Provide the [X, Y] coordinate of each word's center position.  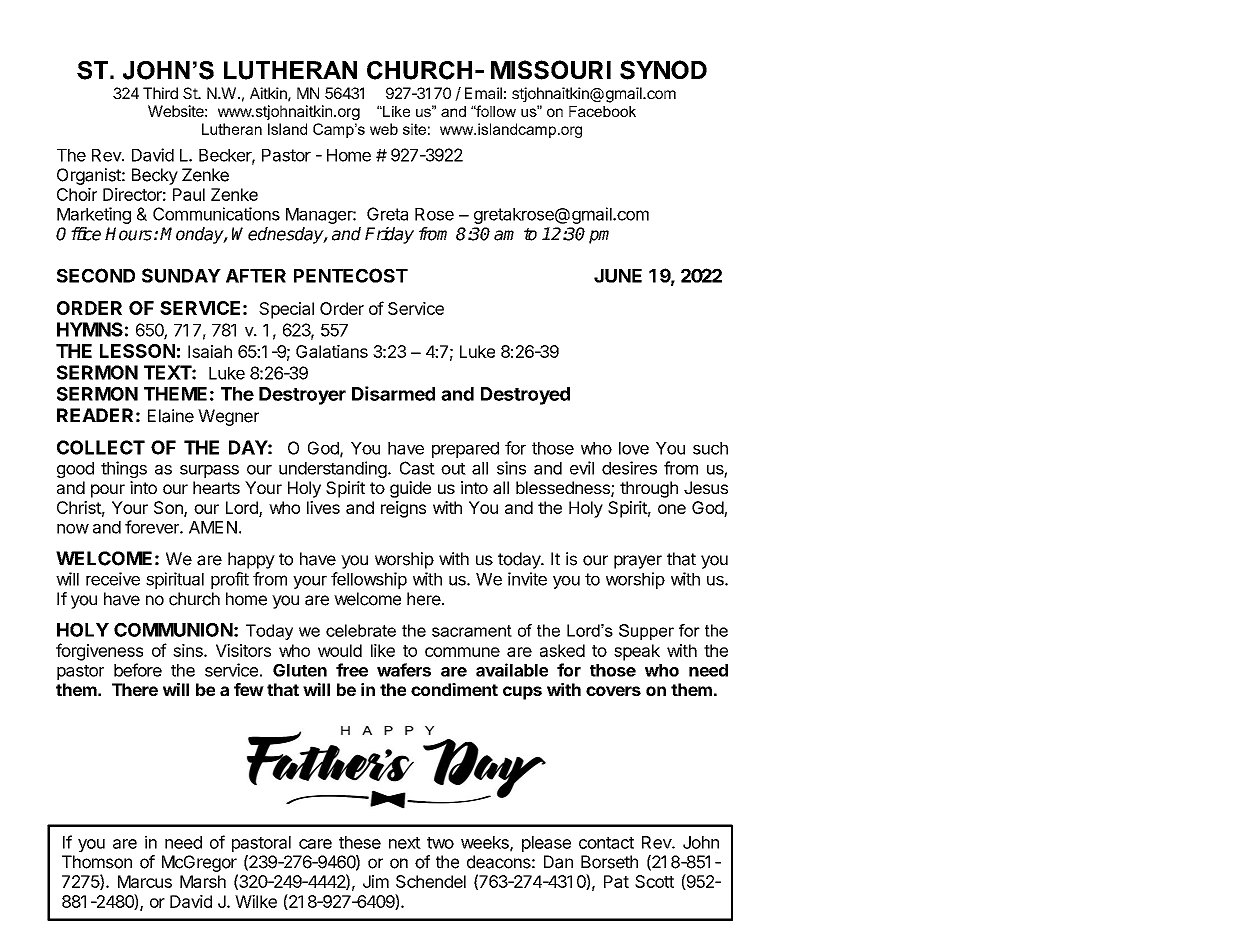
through [649, 489]
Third [160, 93]
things [124, 469]
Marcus [145, 881]
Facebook [602, 111]
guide [410, 489]
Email [483, 93]
